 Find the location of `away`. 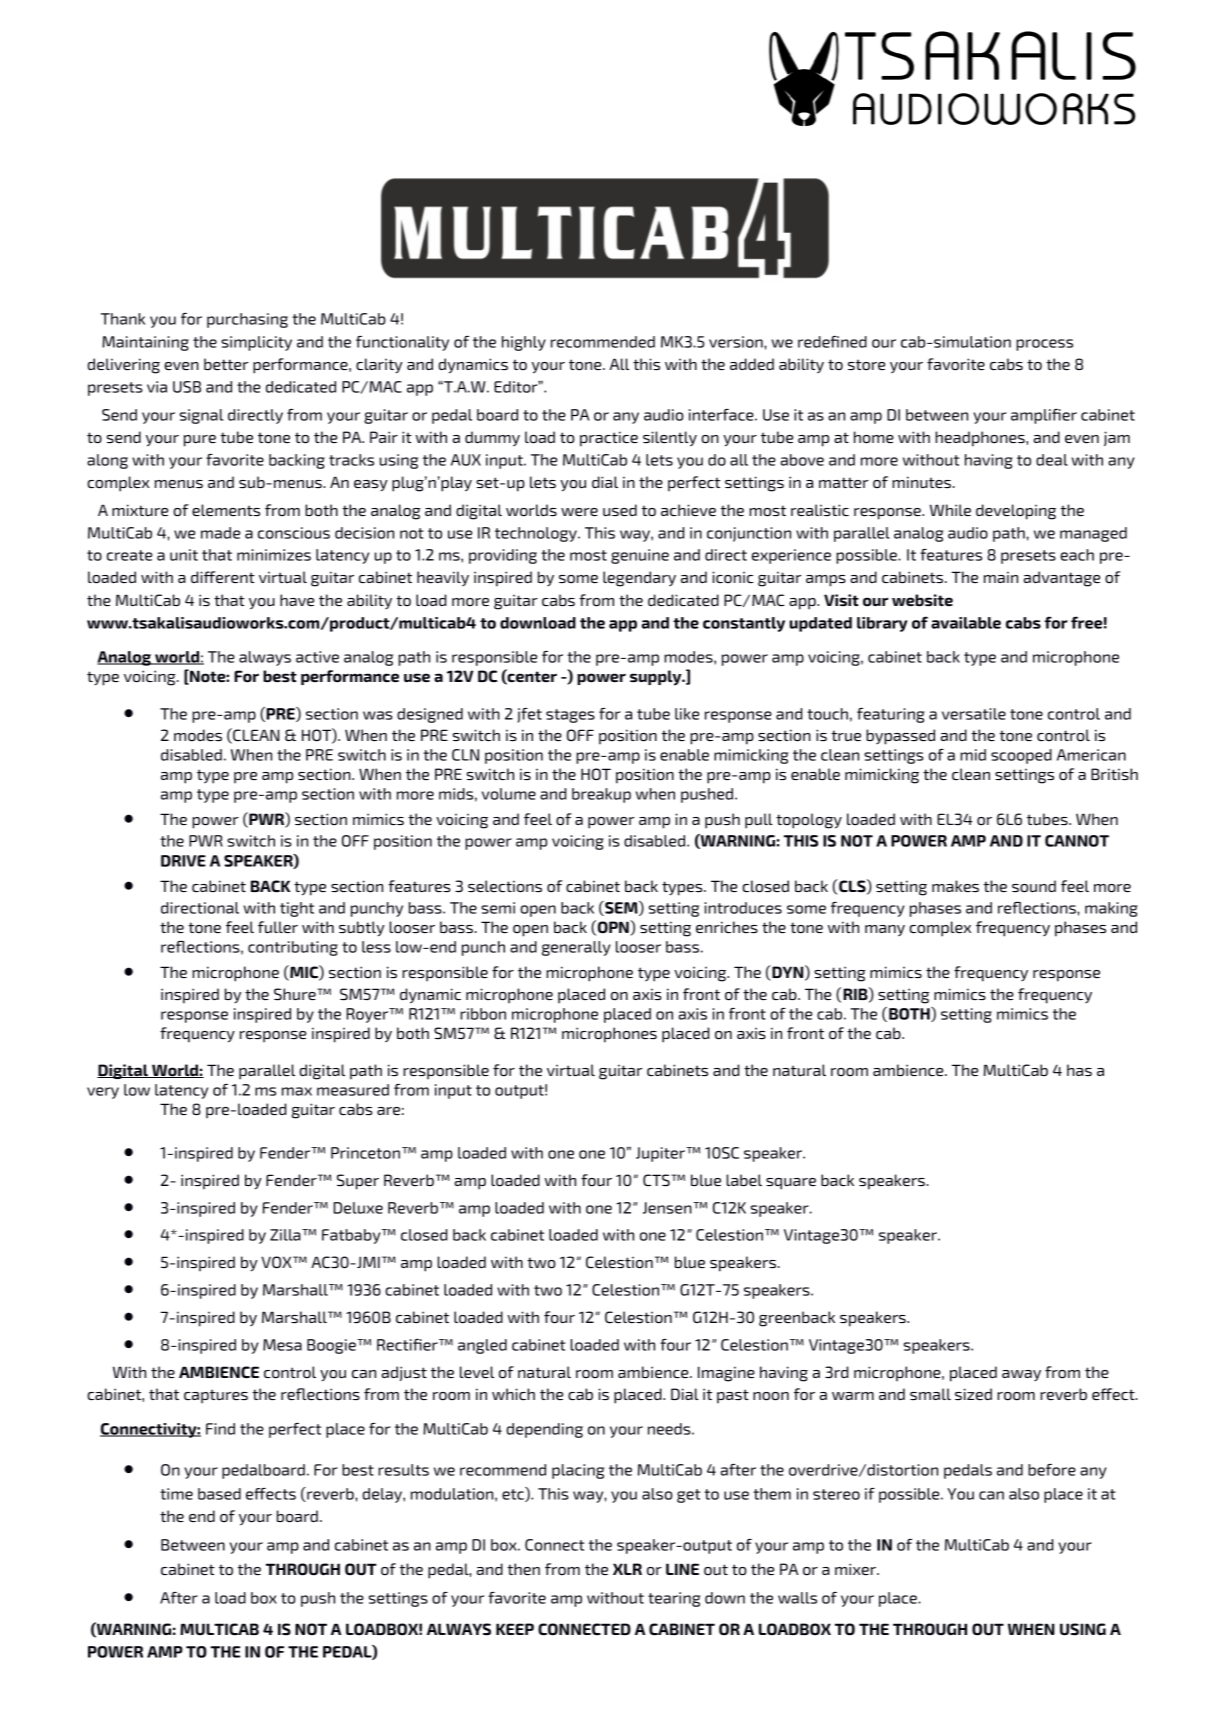

away is located at coordinates (1021, 1375).
